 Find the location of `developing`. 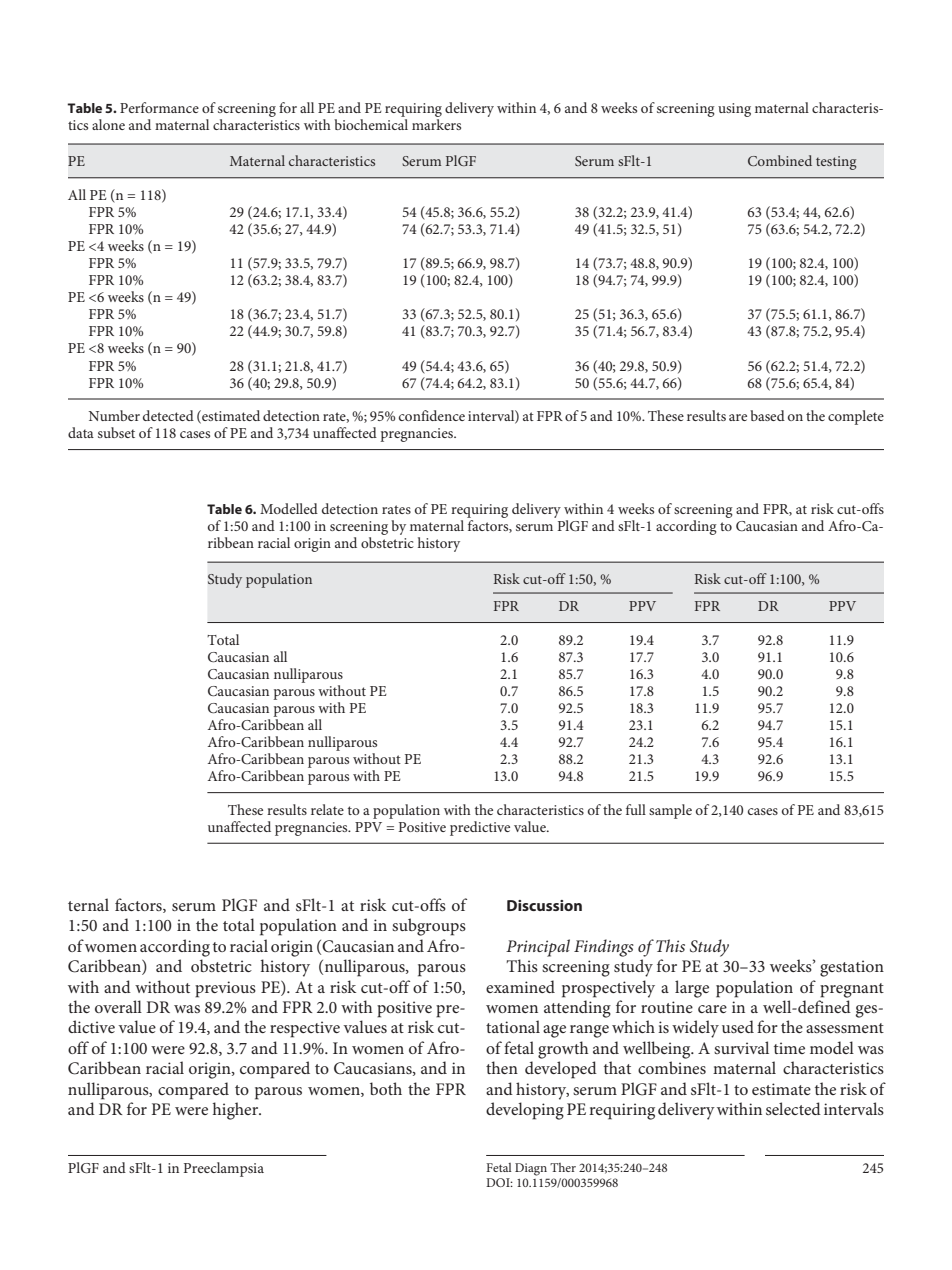

developing is located at coordinates (525, 1111).
